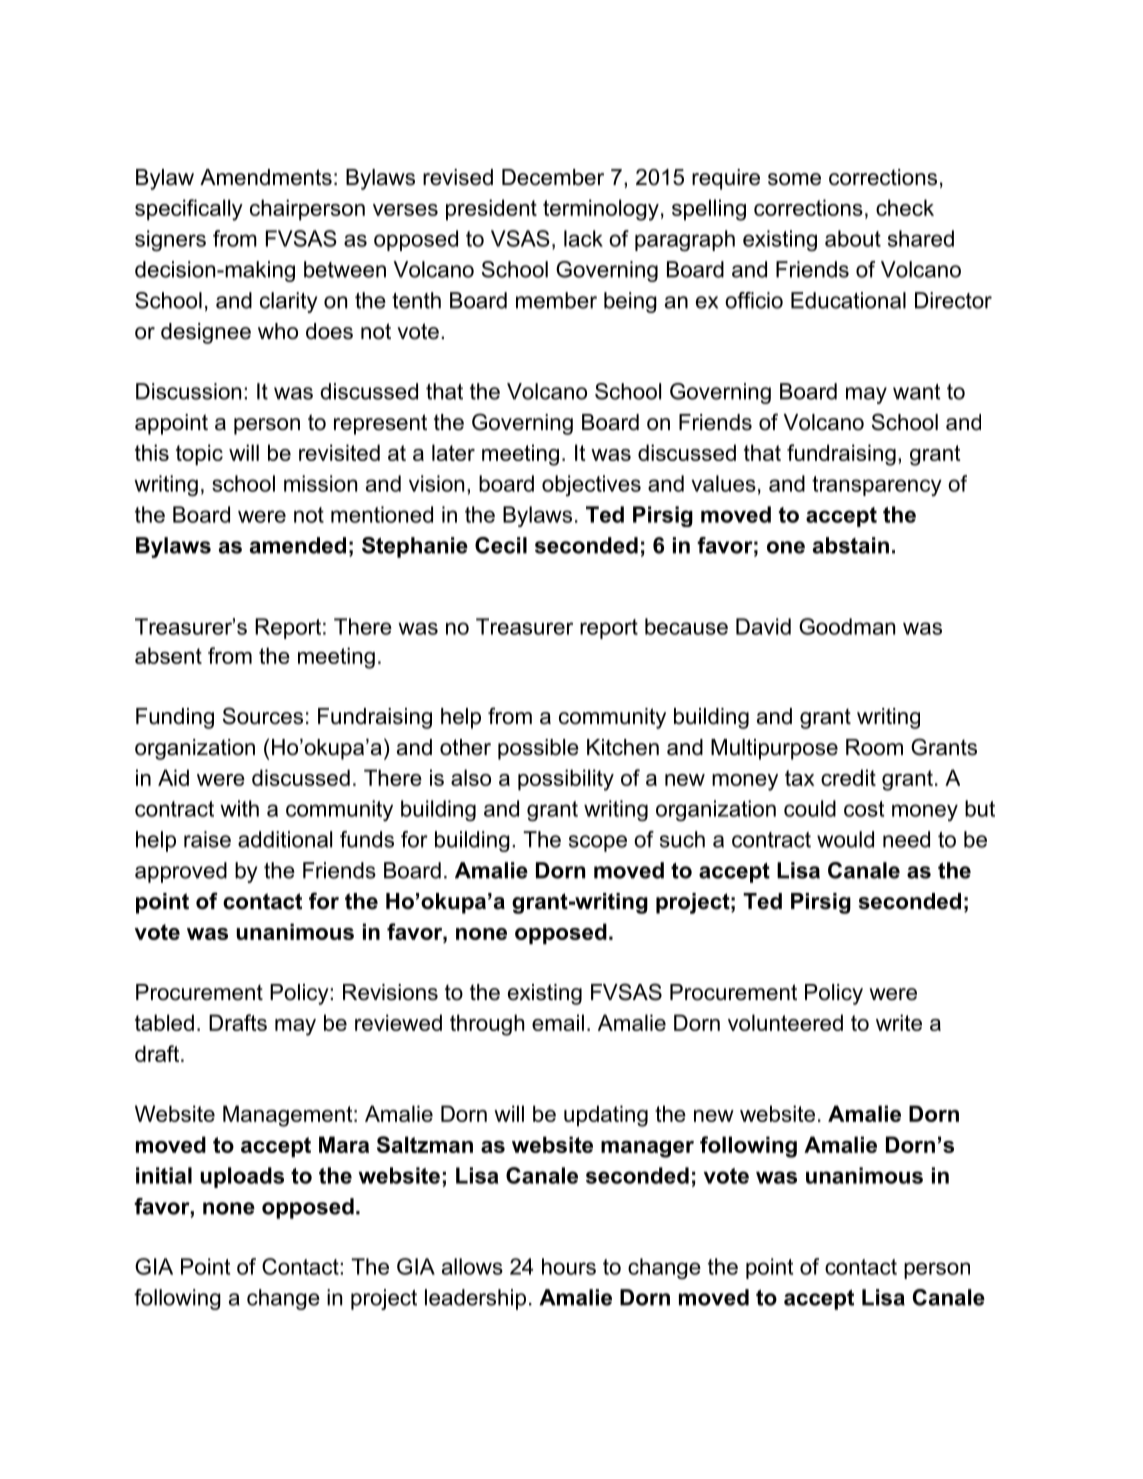 This screenshot has height=1479, width=1143. What do you see at coordinates (266, 177) in the screenshot?
I see `Amendments` at bounding box center [266, 177].
